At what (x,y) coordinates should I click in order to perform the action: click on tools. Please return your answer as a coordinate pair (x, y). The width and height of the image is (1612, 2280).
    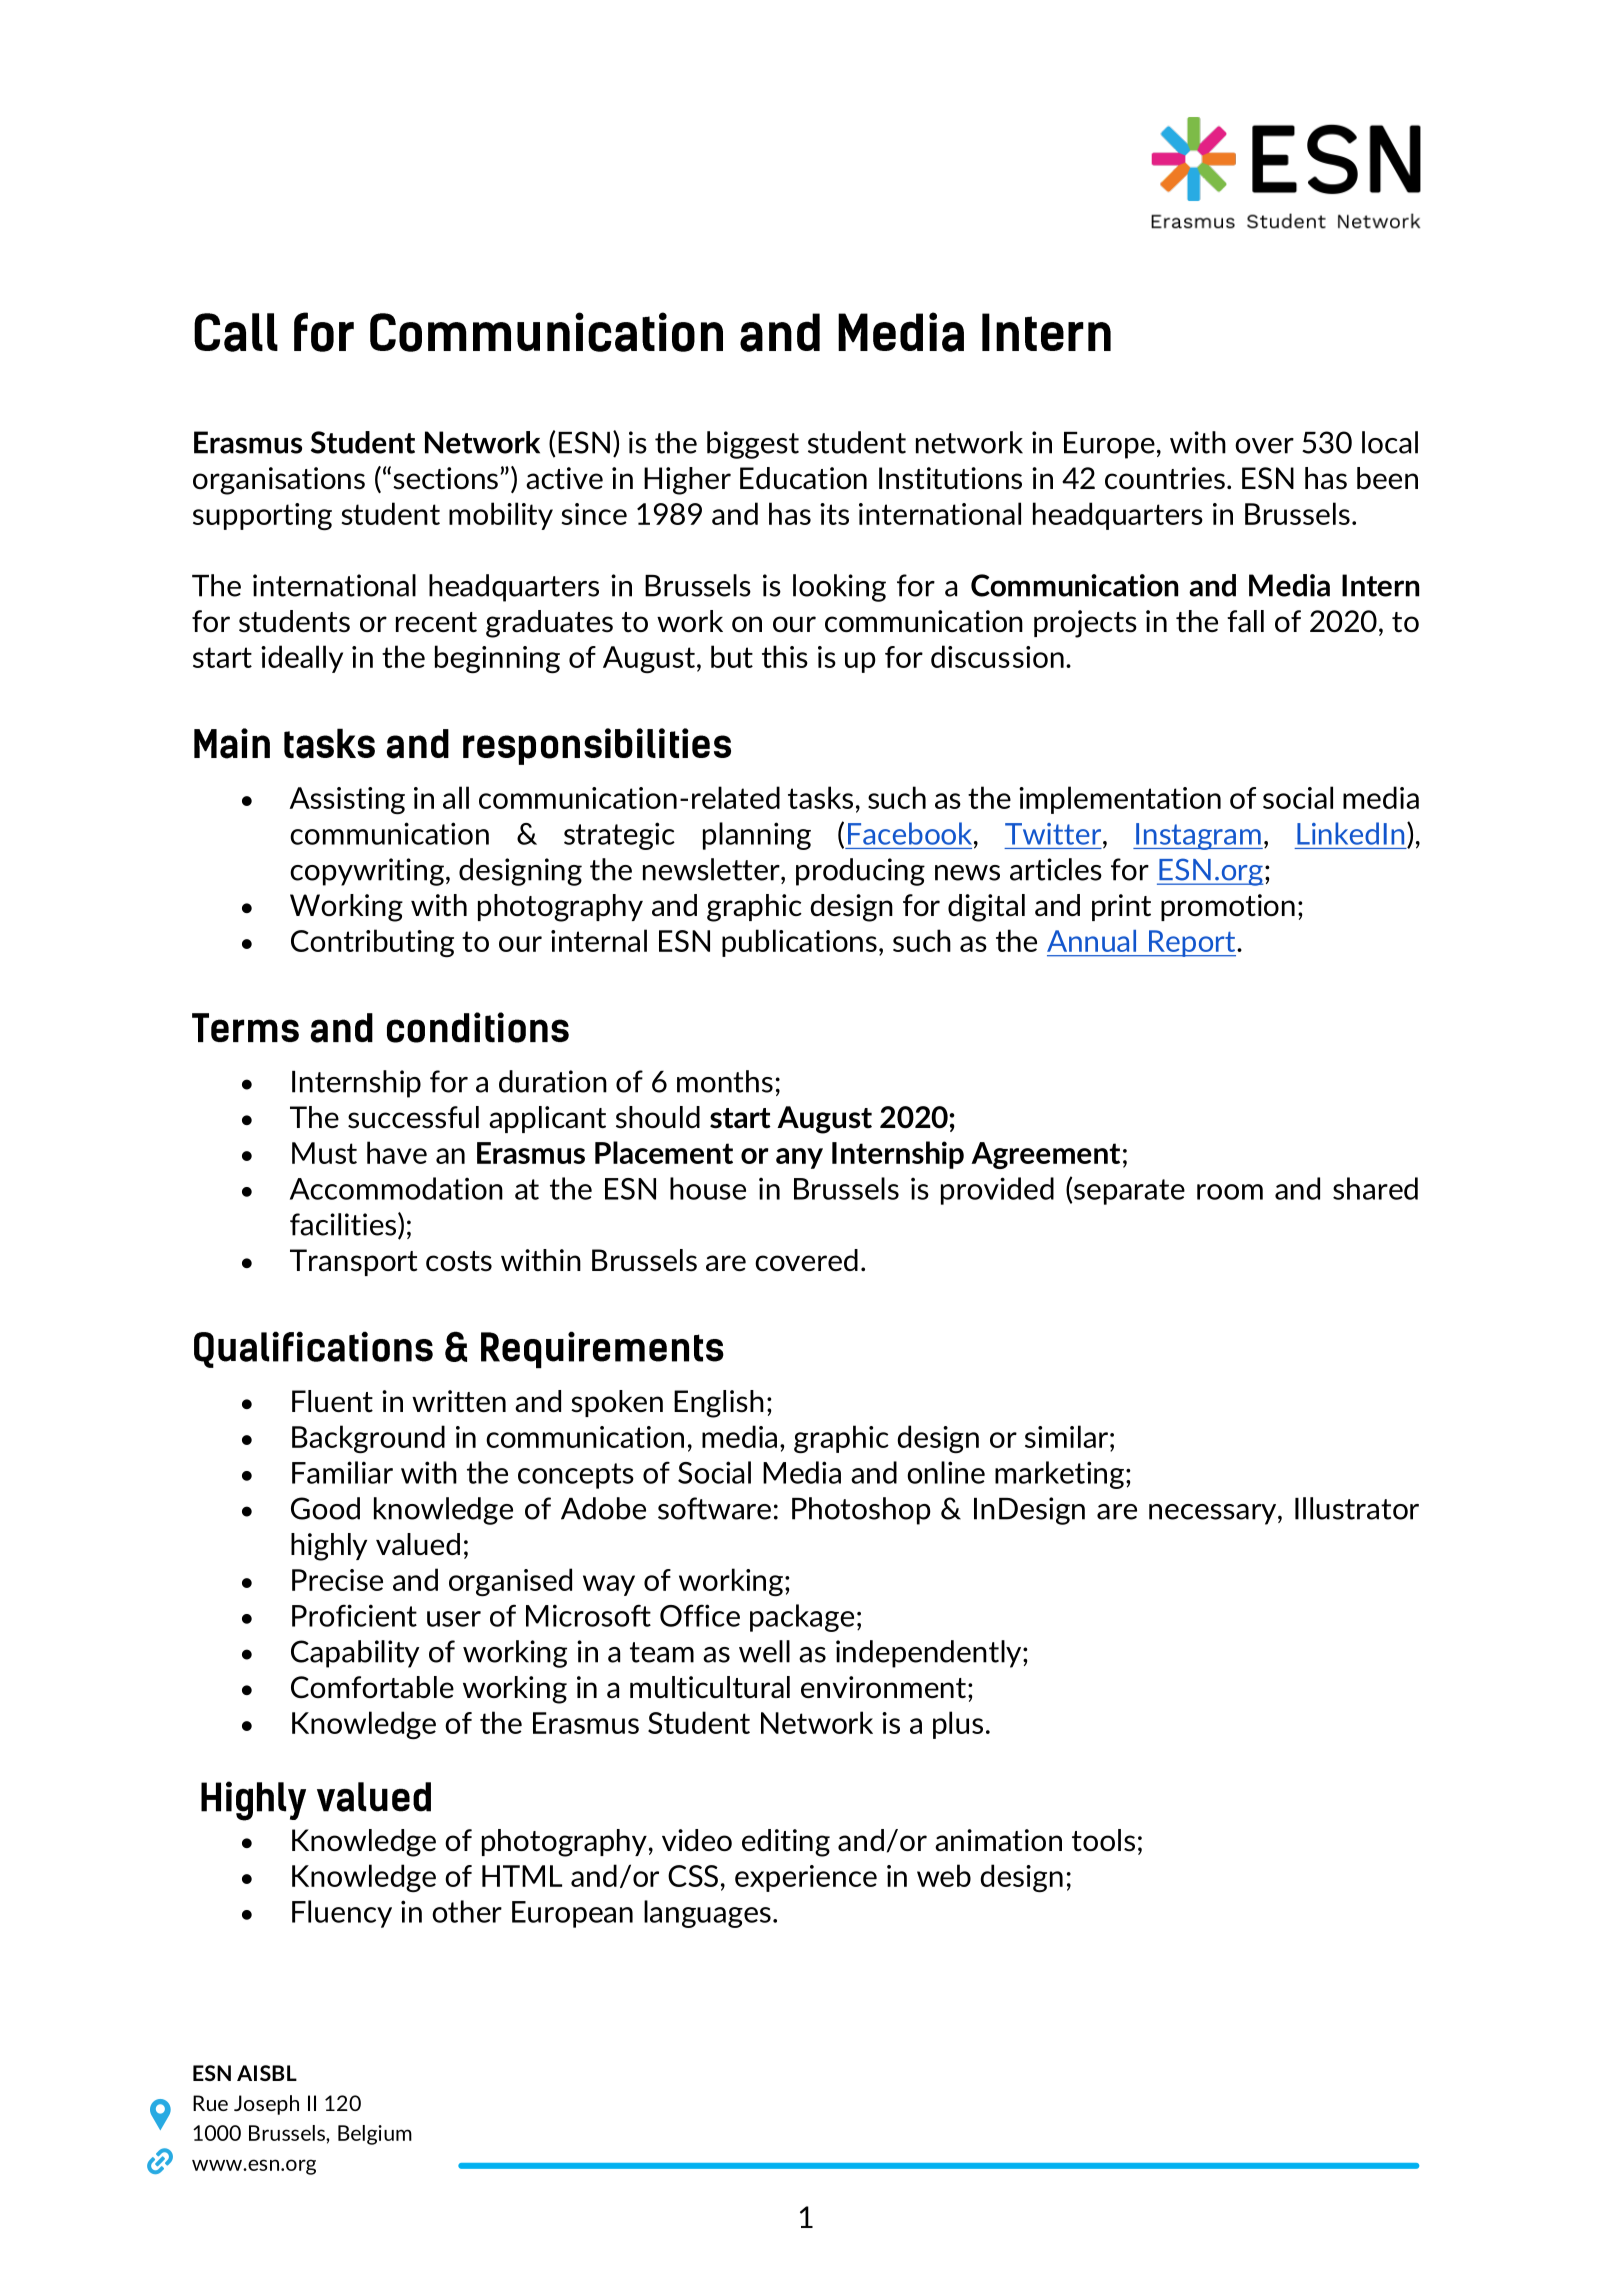
    Looking at the image, I should click on (1103, 1840).
